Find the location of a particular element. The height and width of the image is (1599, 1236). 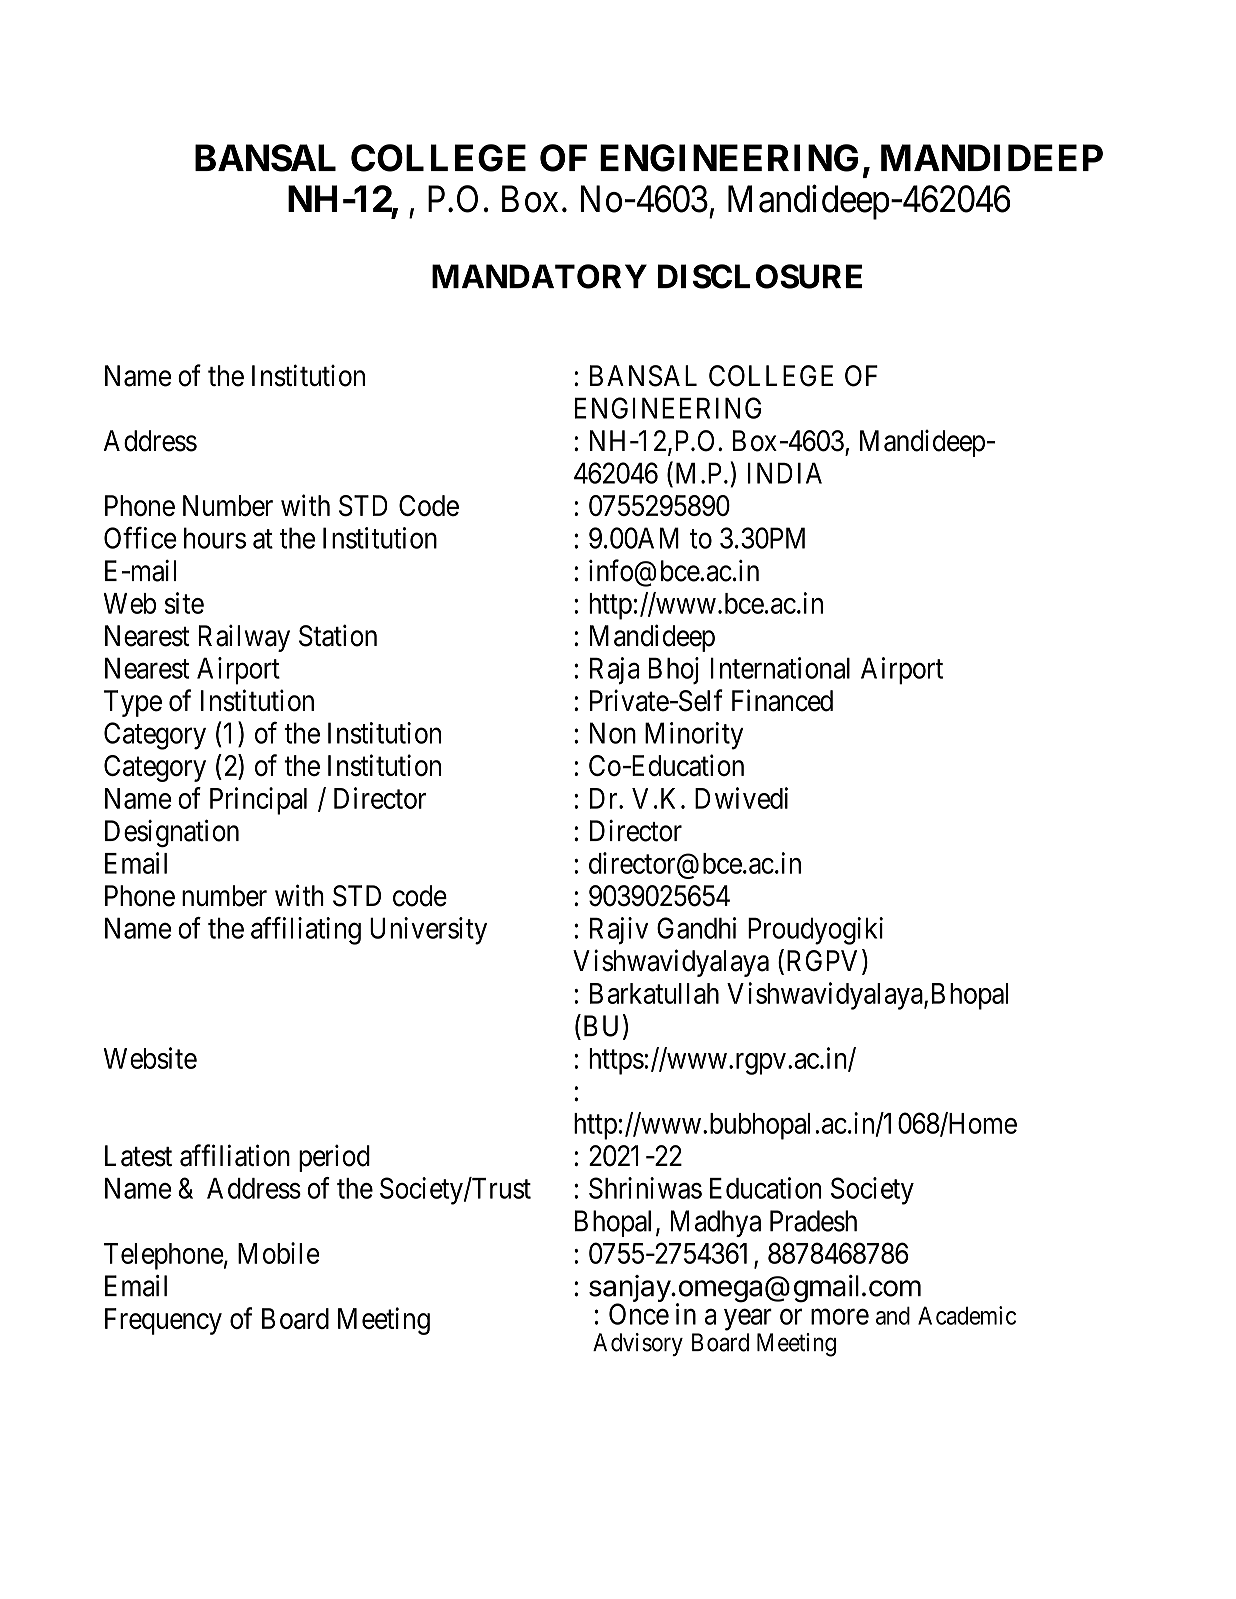

Gandhi is located at coordinates (696, 928).
